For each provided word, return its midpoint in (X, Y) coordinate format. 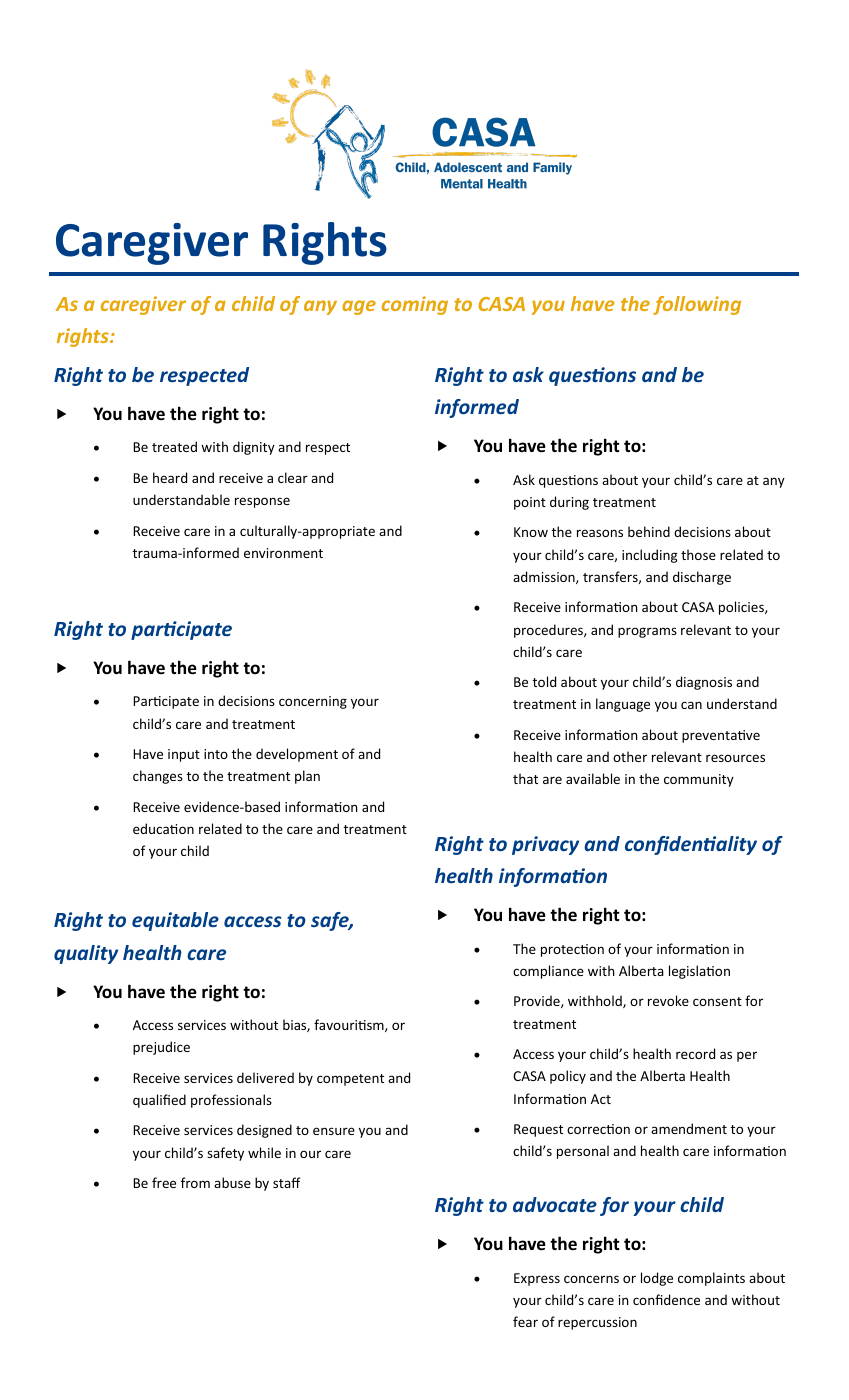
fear (525, 1321)
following (697, 305)
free (164, 1182)
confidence (666, 1299)
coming (415, 305)
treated (174, 446)
